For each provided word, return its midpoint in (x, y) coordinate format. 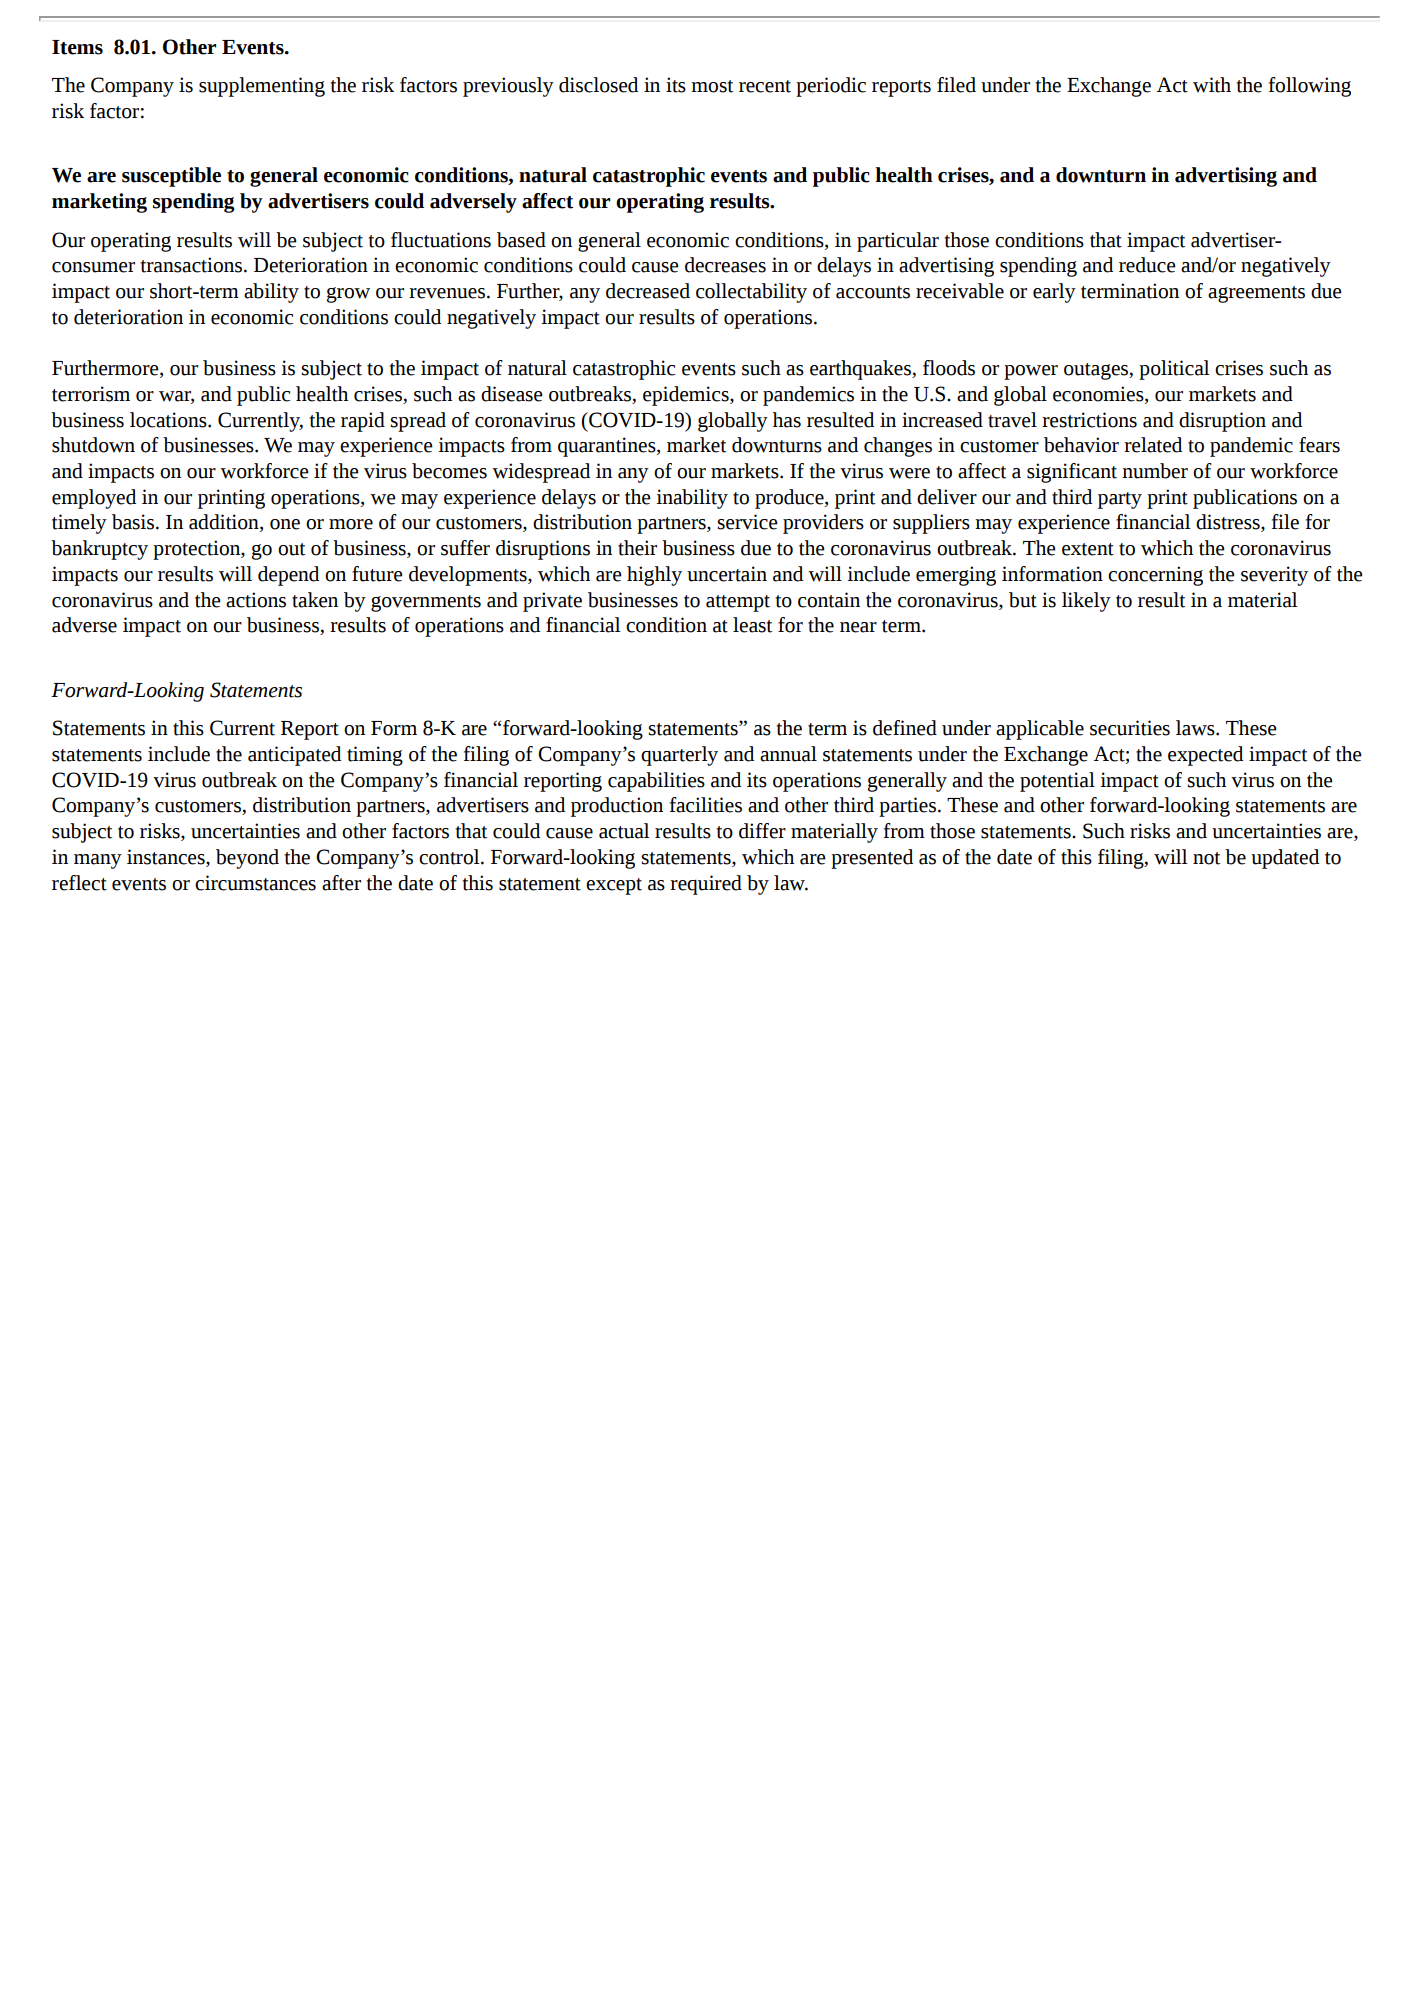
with (1212, 85)
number (1155, 471)
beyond (247, 859)
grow (348, 295)
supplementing (262, 87)
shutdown (93, 445)
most (712, 86)
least (752, 625)
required (706, 885)
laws (1196, 728)
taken (315, 600)
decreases (725, 265)
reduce (1147, 265)
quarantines (608, 447)
